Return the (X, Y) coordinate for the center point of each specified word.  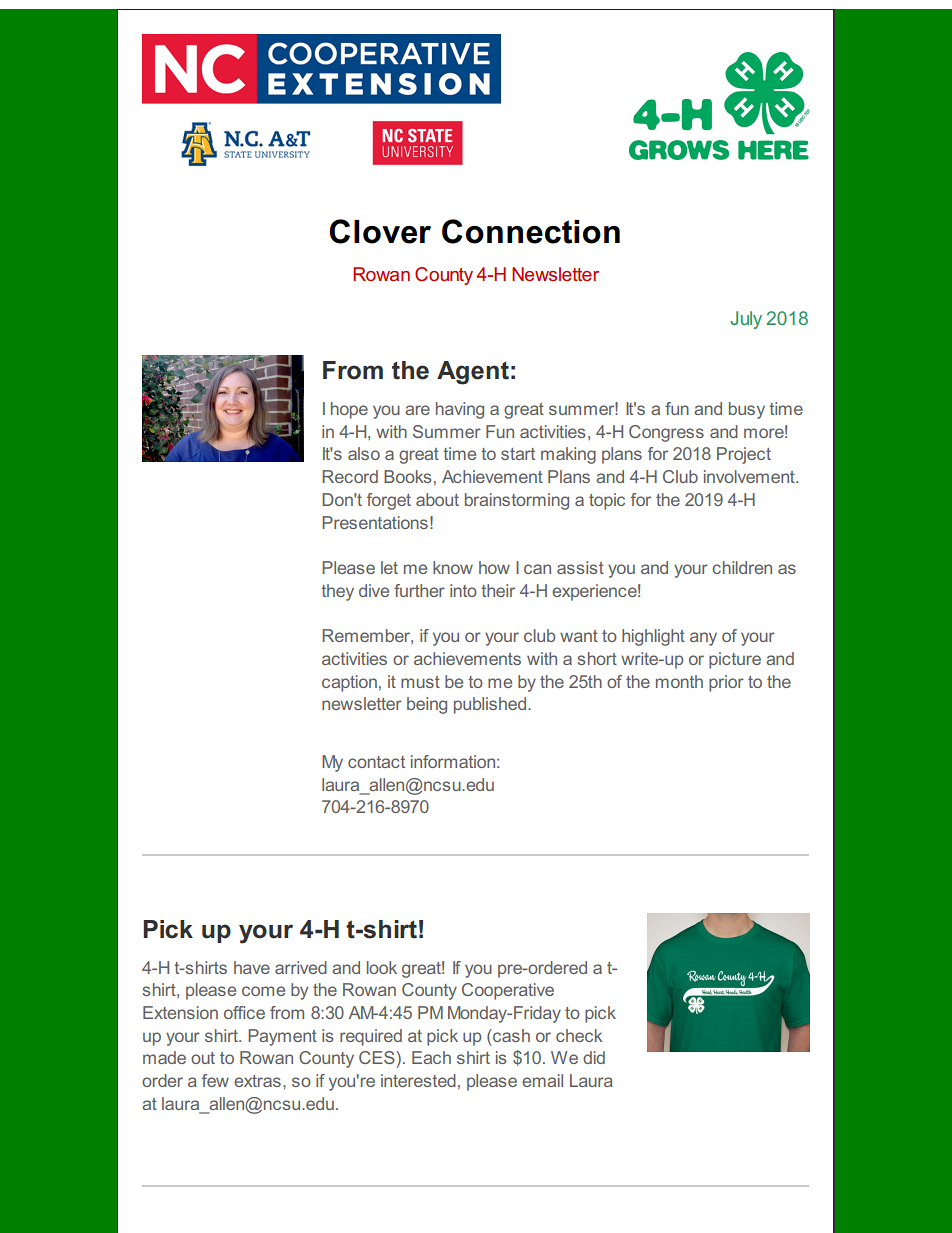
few (215, 1080)
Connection (531, 231)
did (594, 1057)
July (746, 320)
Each (431, 1057)
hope (349, 410)
